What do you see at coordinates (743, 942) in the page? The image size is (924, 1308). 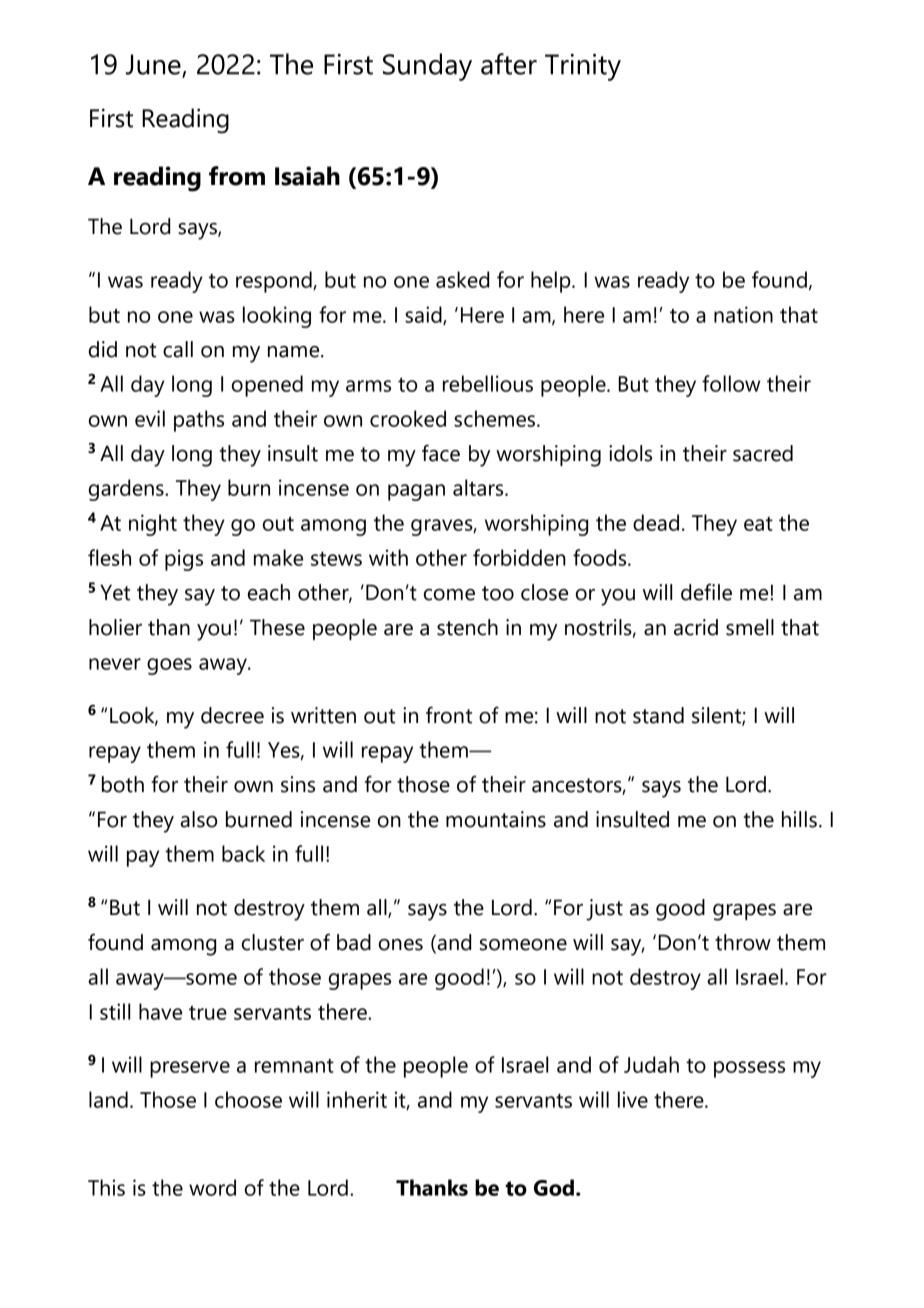 I see `throw` at bounding box center [743, 942].
